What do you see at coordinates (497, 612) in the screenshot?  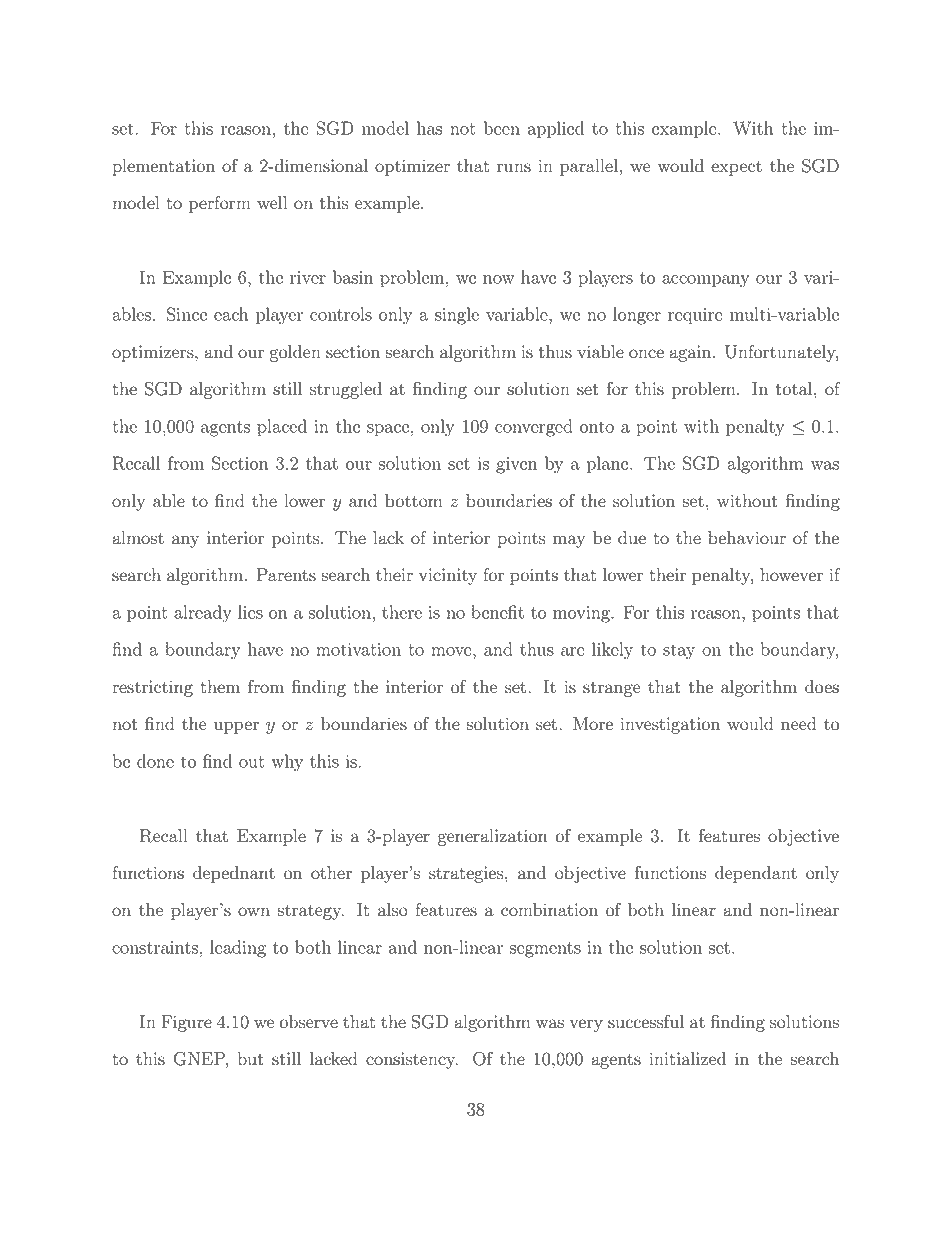 I see `benefit` at bounding box center [497, 612].
